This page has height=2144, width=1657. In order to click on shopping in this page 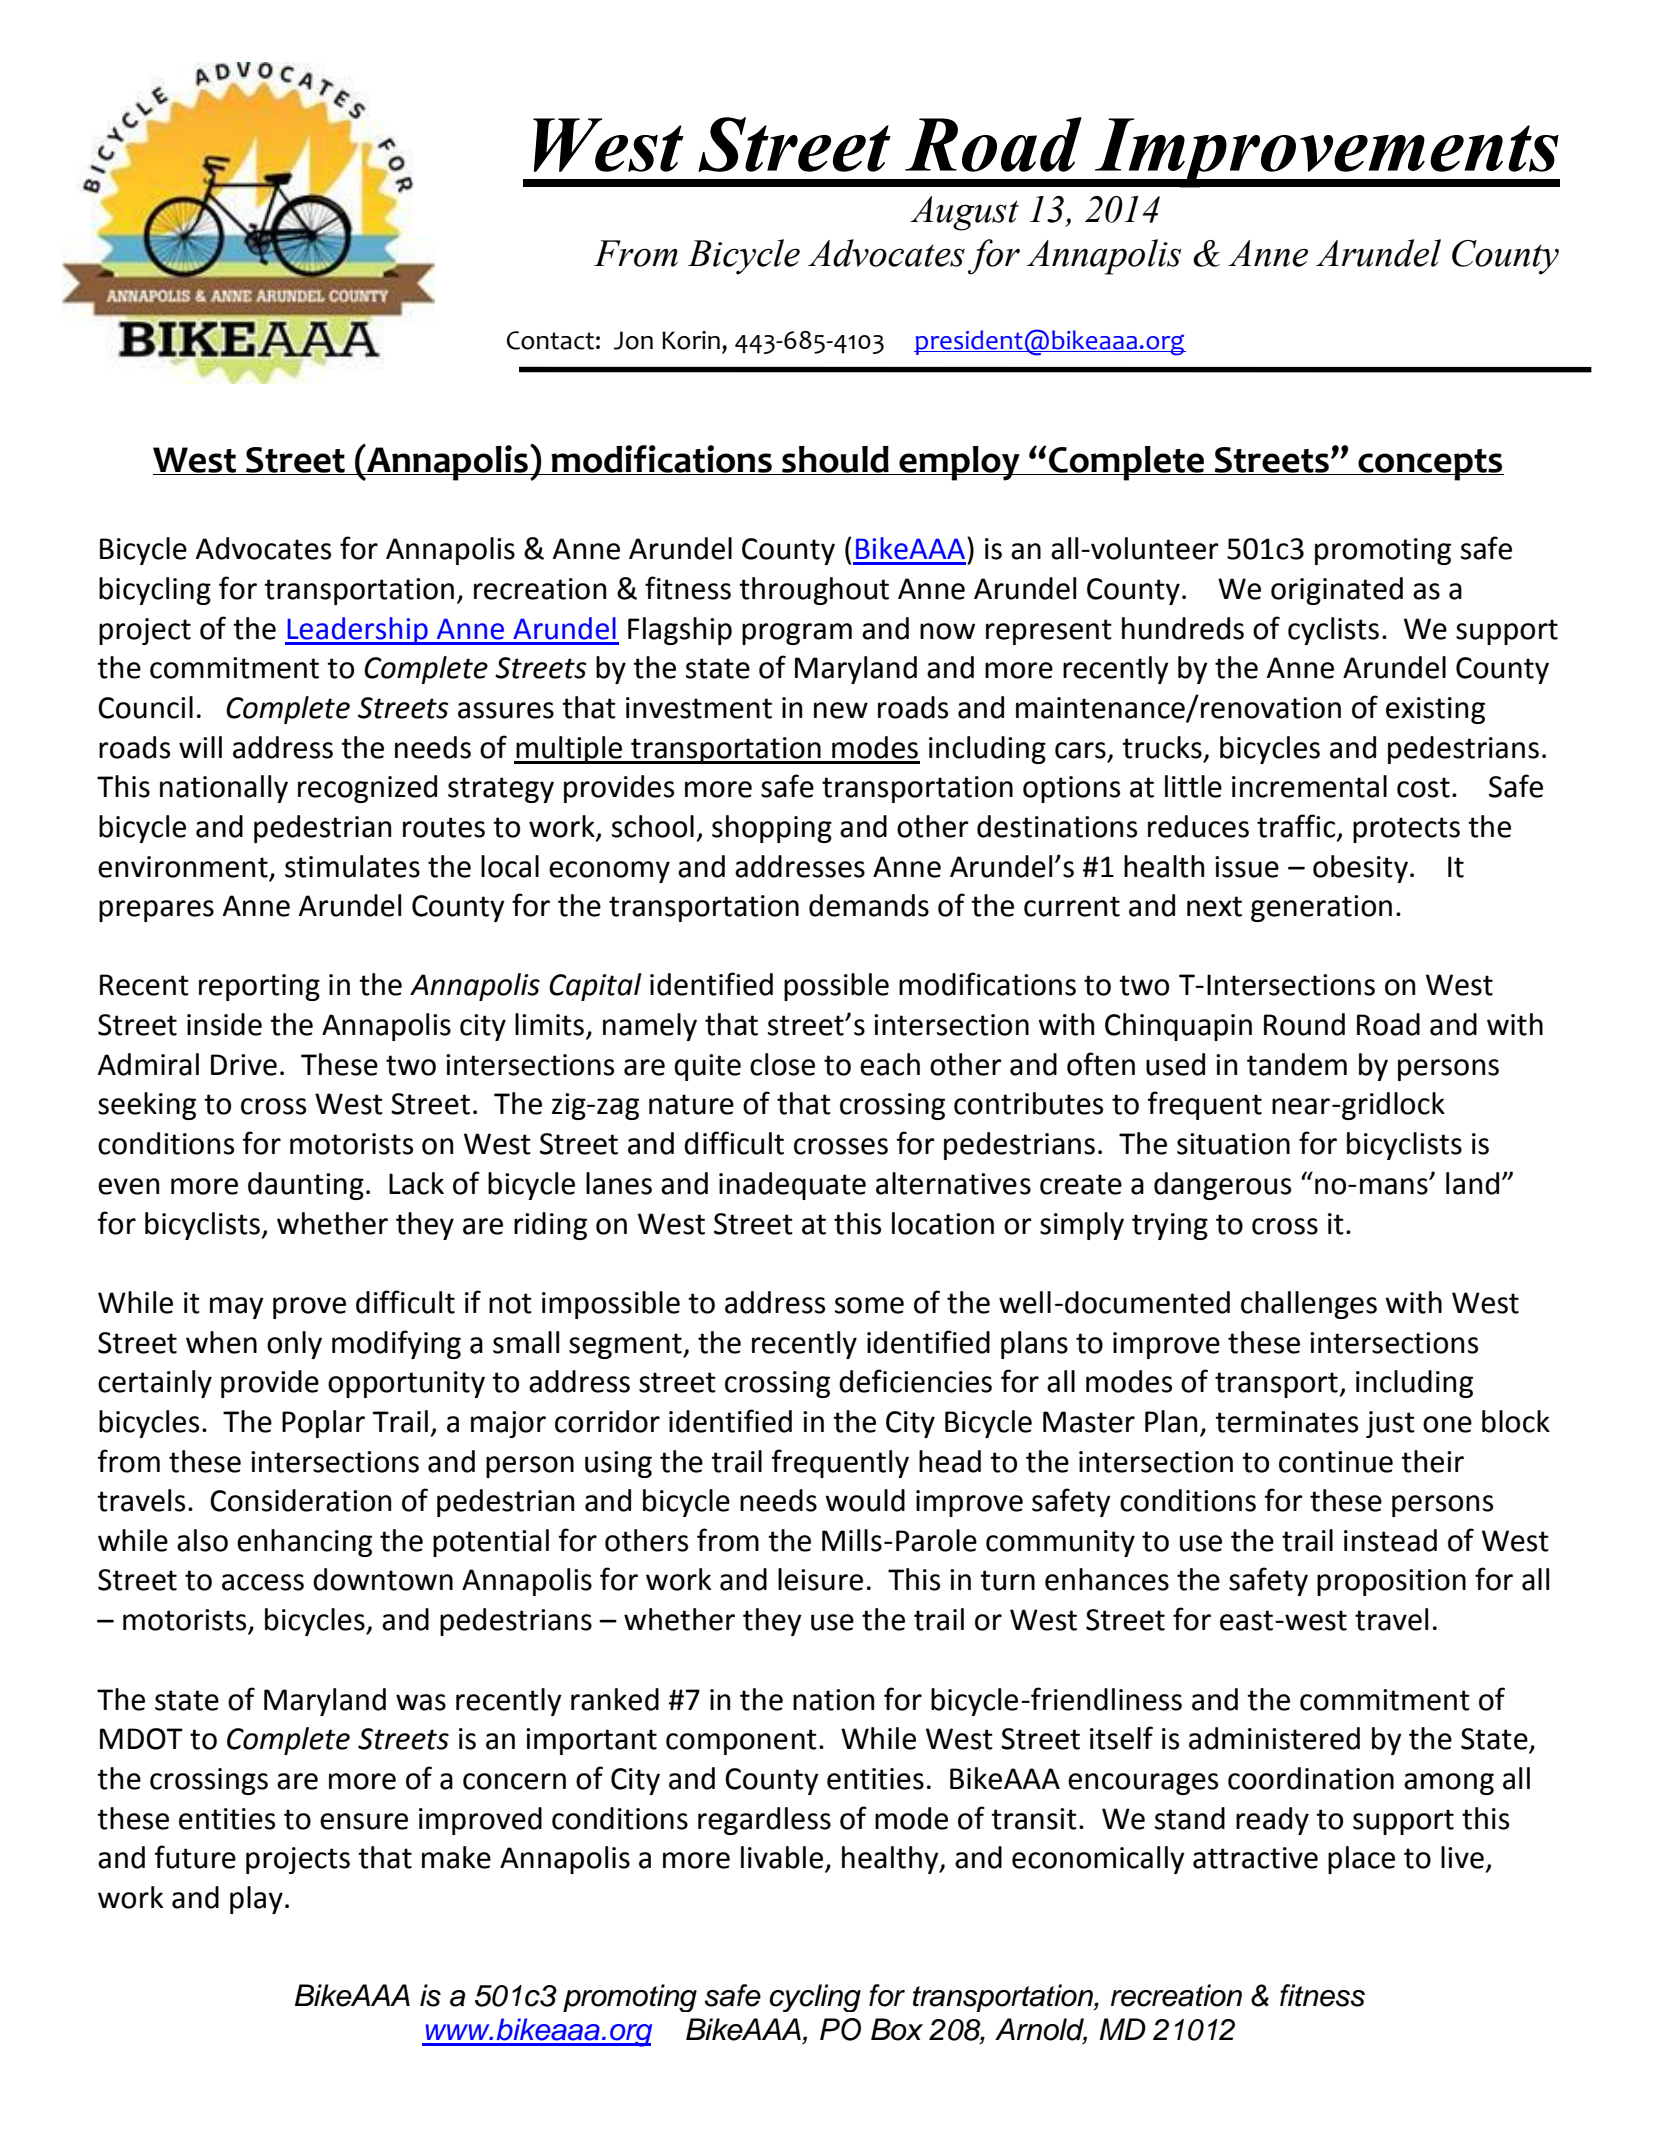, I will do `click(772, 829)`.
